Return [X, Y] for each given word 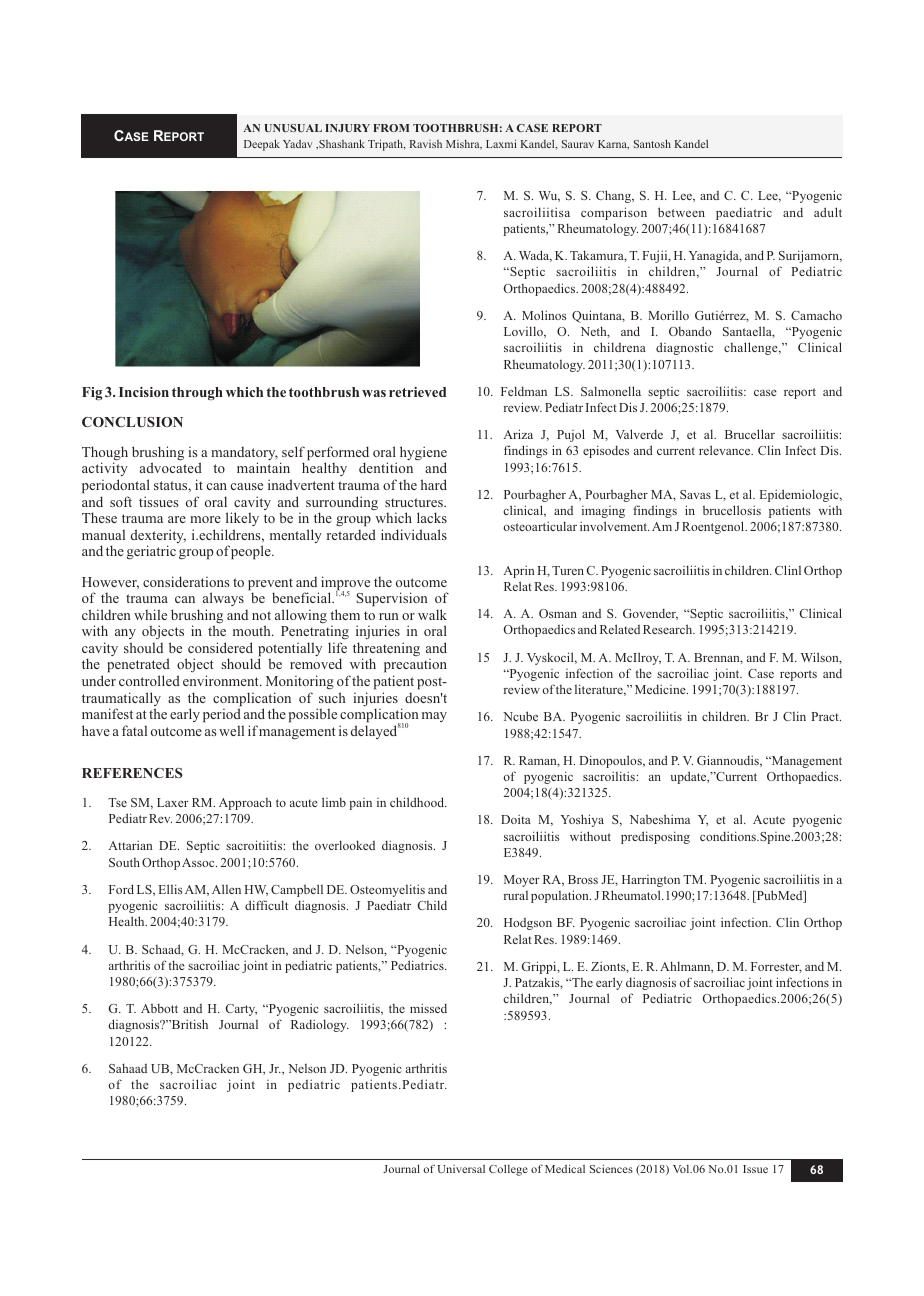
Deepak [262, 145]
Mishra [464, 145]
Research [669, 629]
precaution [415, 667]
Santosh [652, 143]
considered [220, 647]
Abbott [159, 1008]
